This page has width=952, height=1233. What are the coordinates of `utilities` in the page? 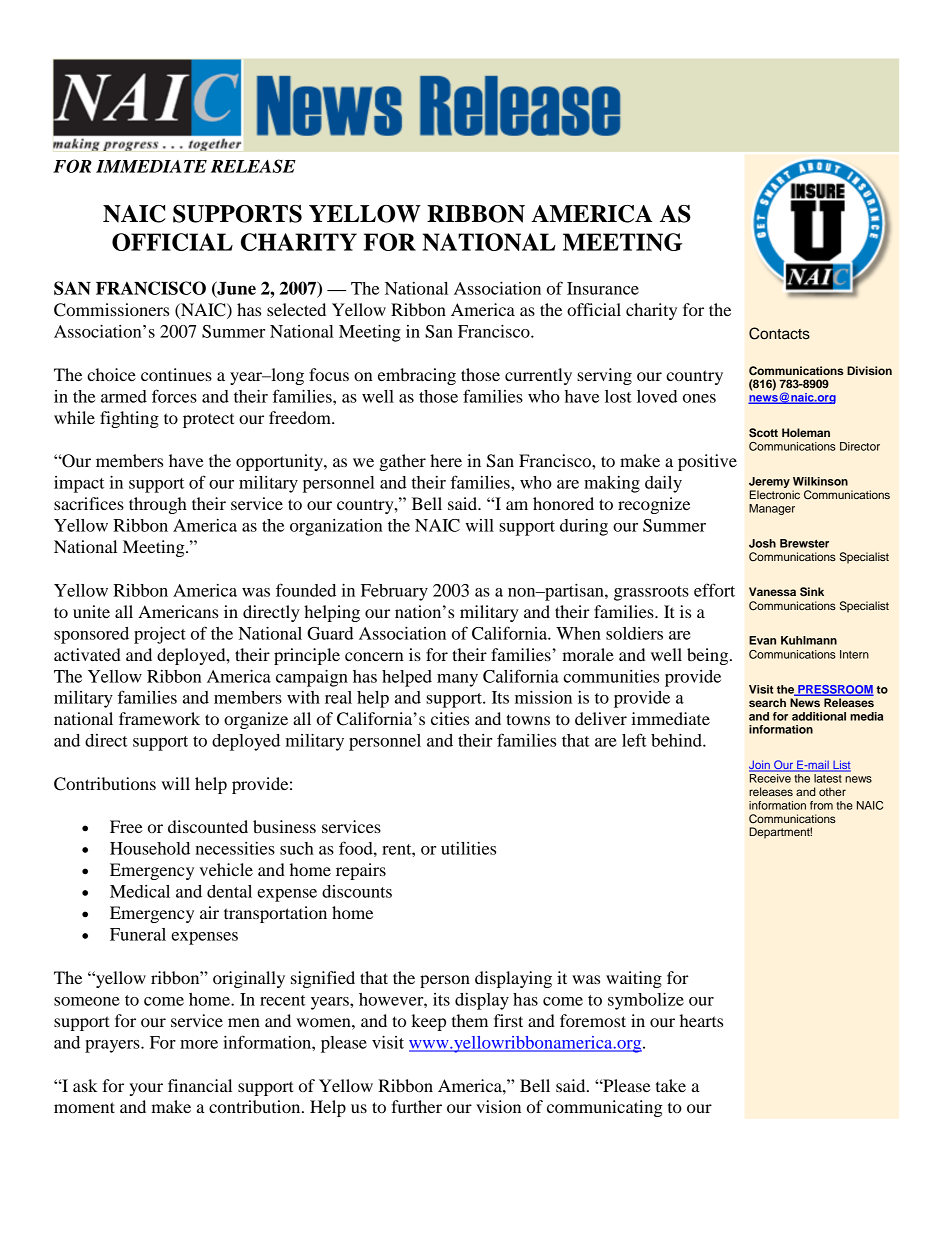 It's located at (468, 848).
